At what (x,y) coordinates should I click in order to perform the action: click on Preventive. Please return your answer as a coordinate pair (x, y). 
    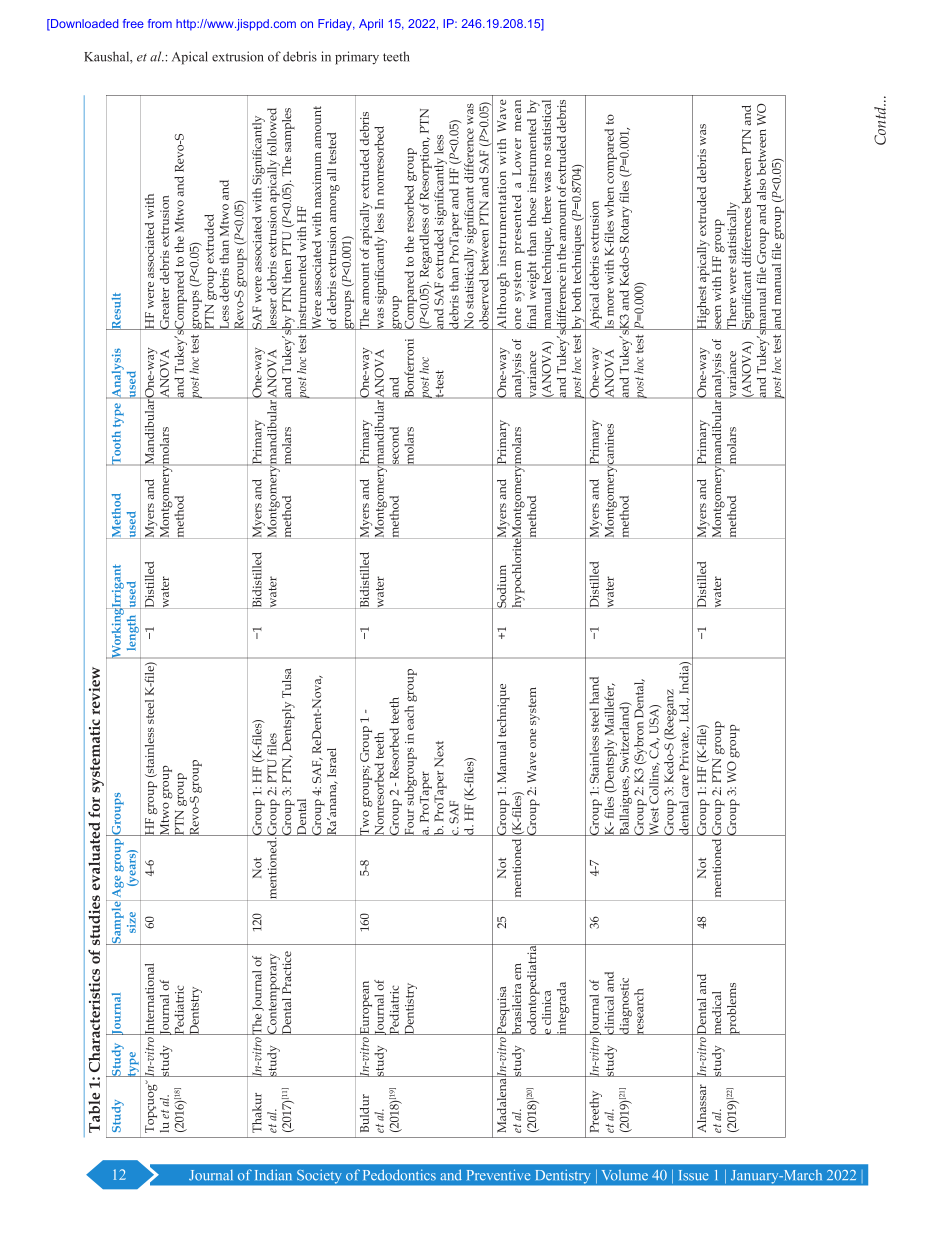
    Looking at the image, I should click on (499, 1175).
